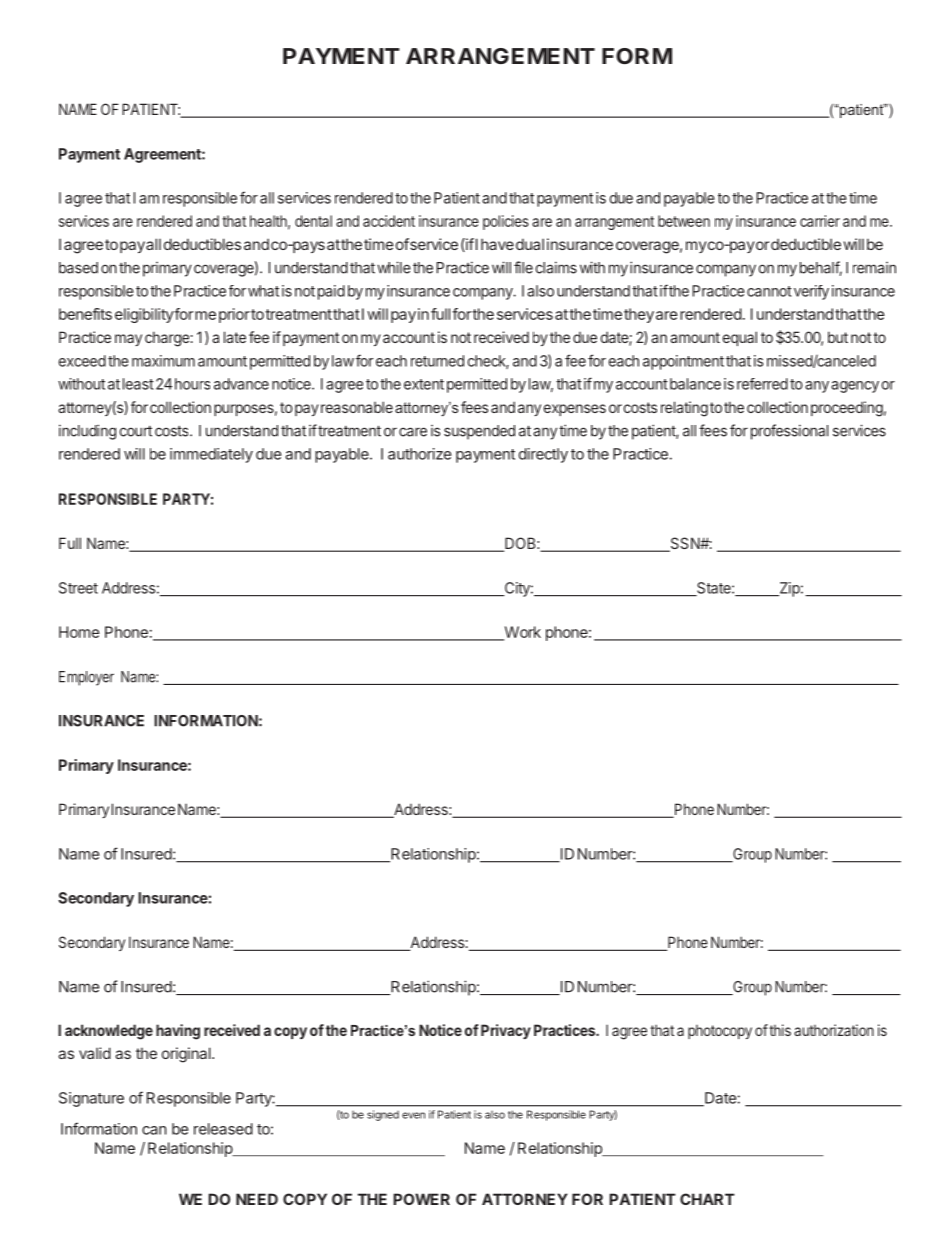 The width and height of the image is (952, 1233). What do you see at coordinates (506, 222) in the image?
I see `policies` at bounding box center [506, 222].
